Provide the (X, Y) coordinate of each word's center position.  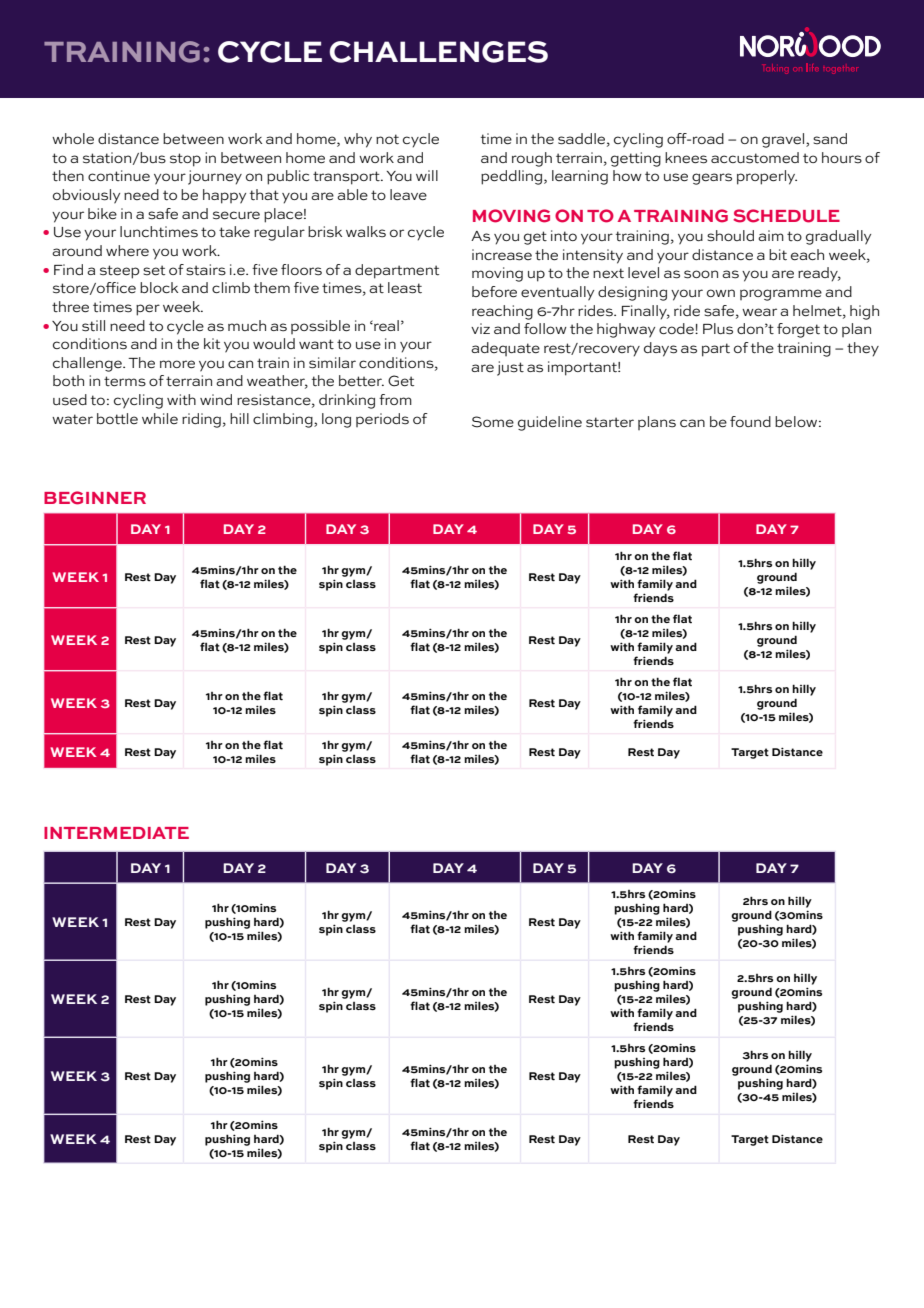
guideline (550, 423)
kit (212, 343)
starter (610, 422)
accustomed (755, 158)
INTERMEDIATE (116, 833)
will (427, 175)
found (750, 421)
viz (480, 328)
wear (759, 312)
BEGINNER (95, 498)
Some (493, 422)
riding (201, 420)
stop (185, 160)
